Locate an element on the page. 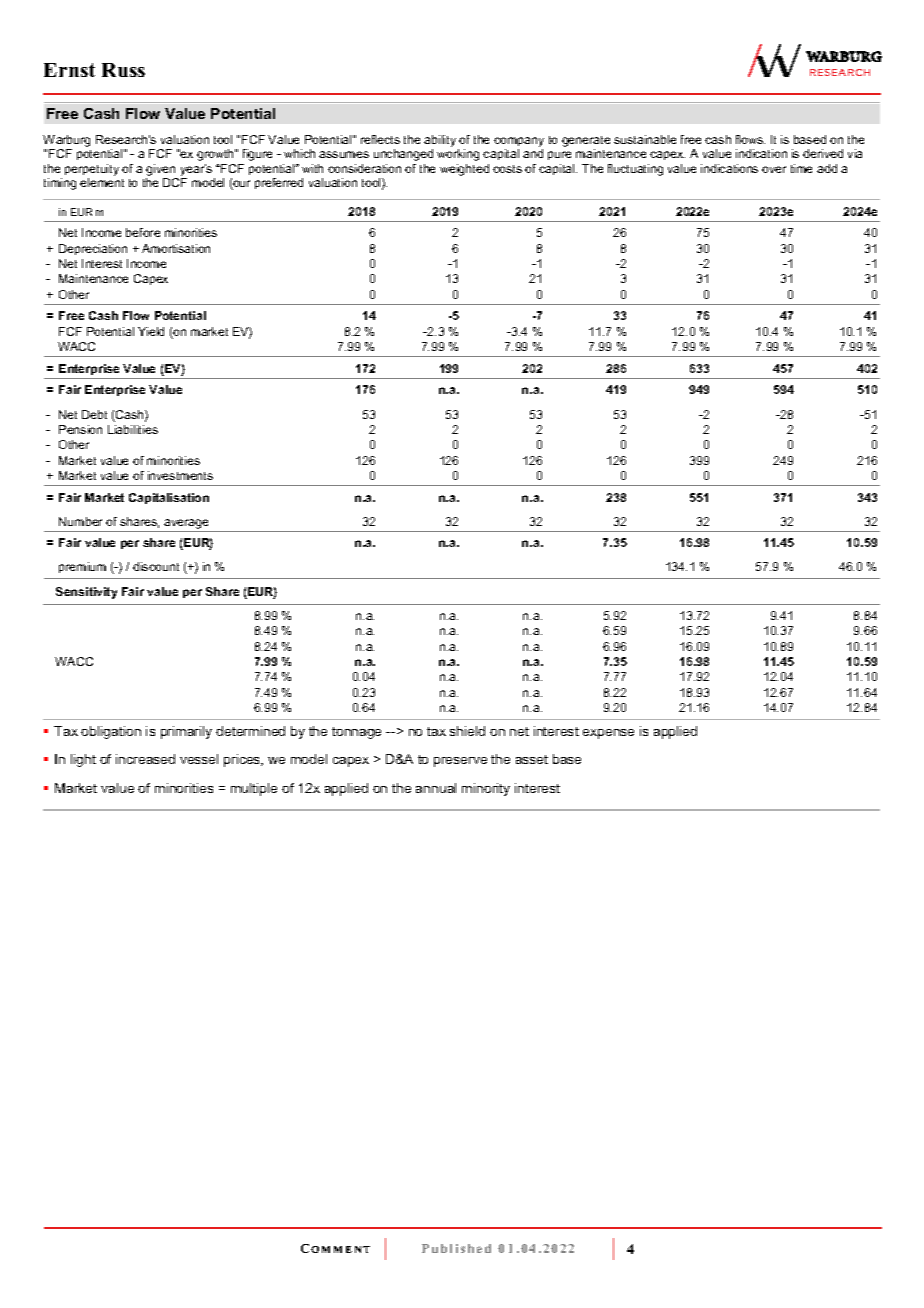  shield is located at coordinates (467, 731).
